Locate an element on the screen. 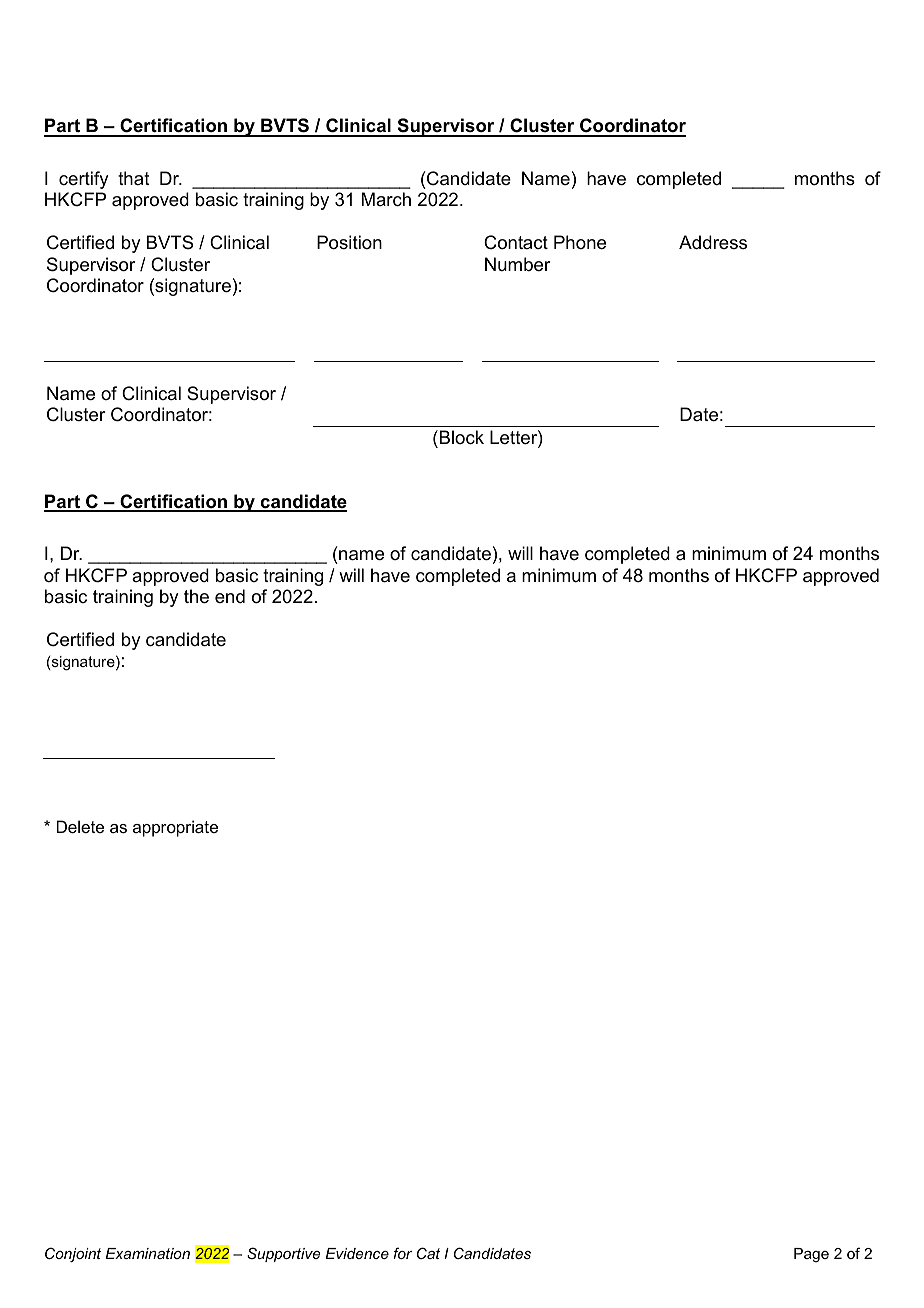  appropriate is located at coordinates (175, 828).
